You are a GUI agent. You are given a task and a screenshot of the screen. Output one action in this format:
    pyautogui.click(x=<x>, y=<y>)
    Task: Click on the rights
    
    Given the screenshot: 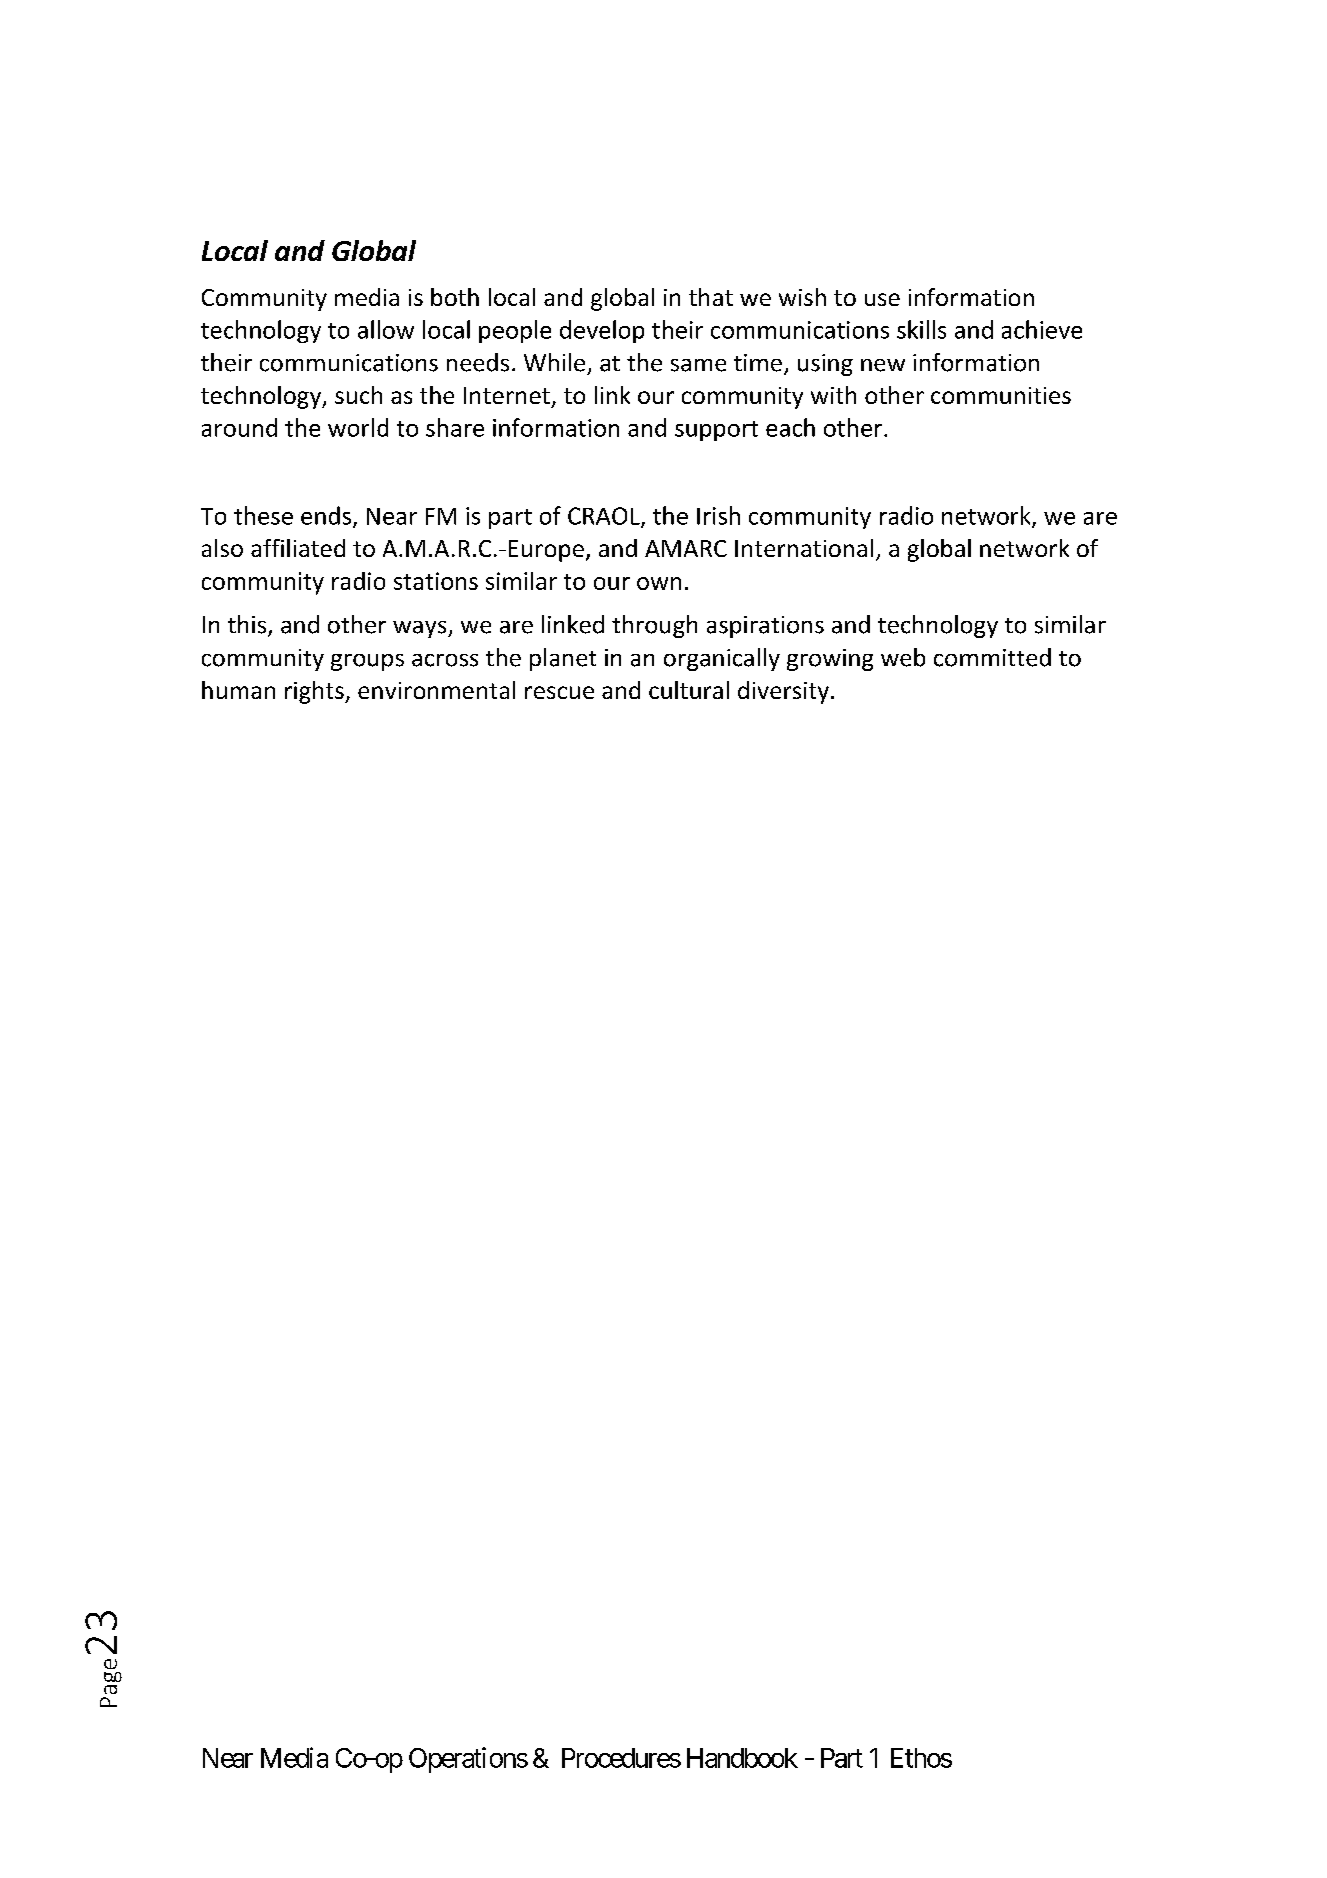 What is the action you would take?
    pyautogui.click(x=315, y=692)
